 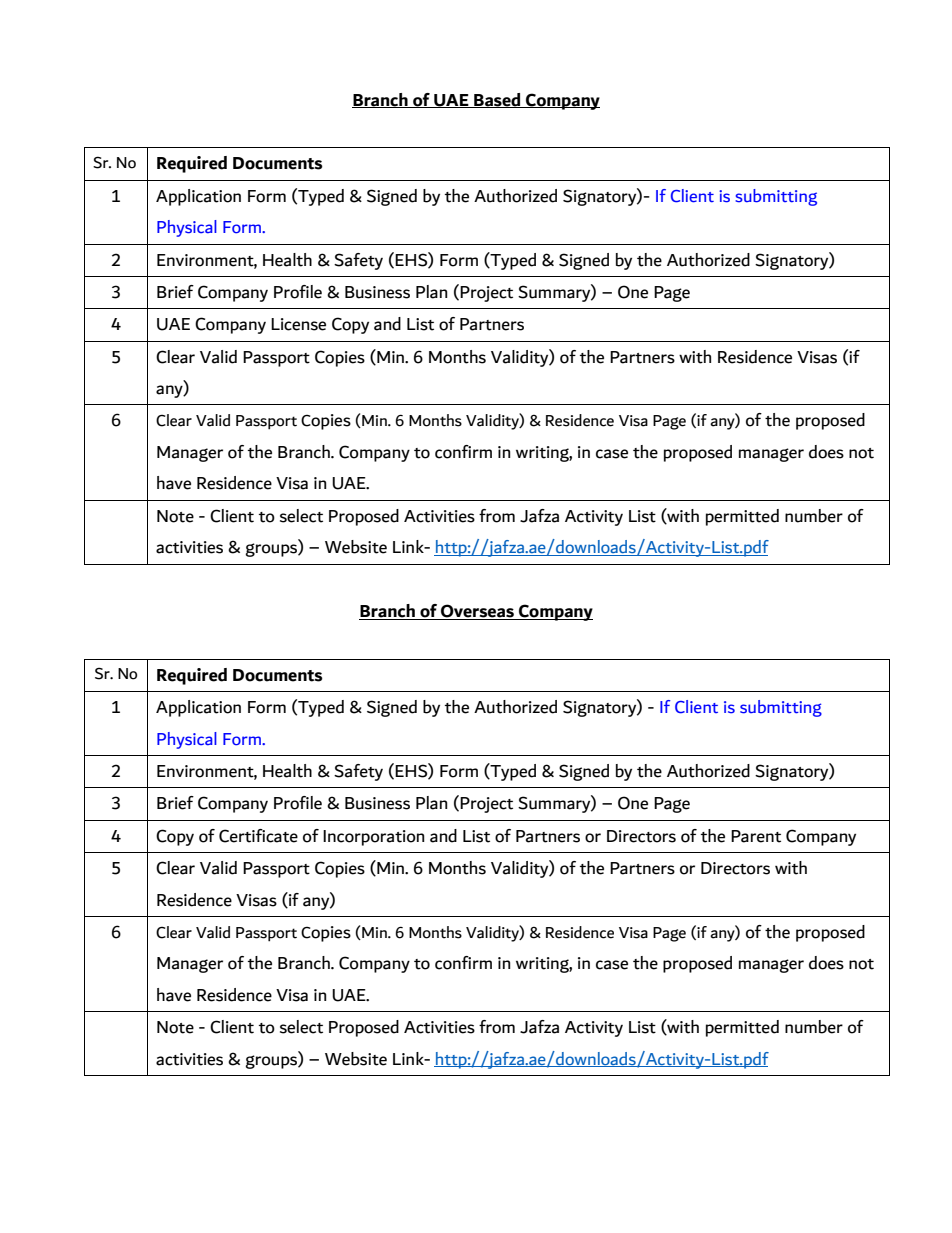 What do you see at coordinates (497, 100) in the document?
I see `Based` at bounding box center [497, 100].
